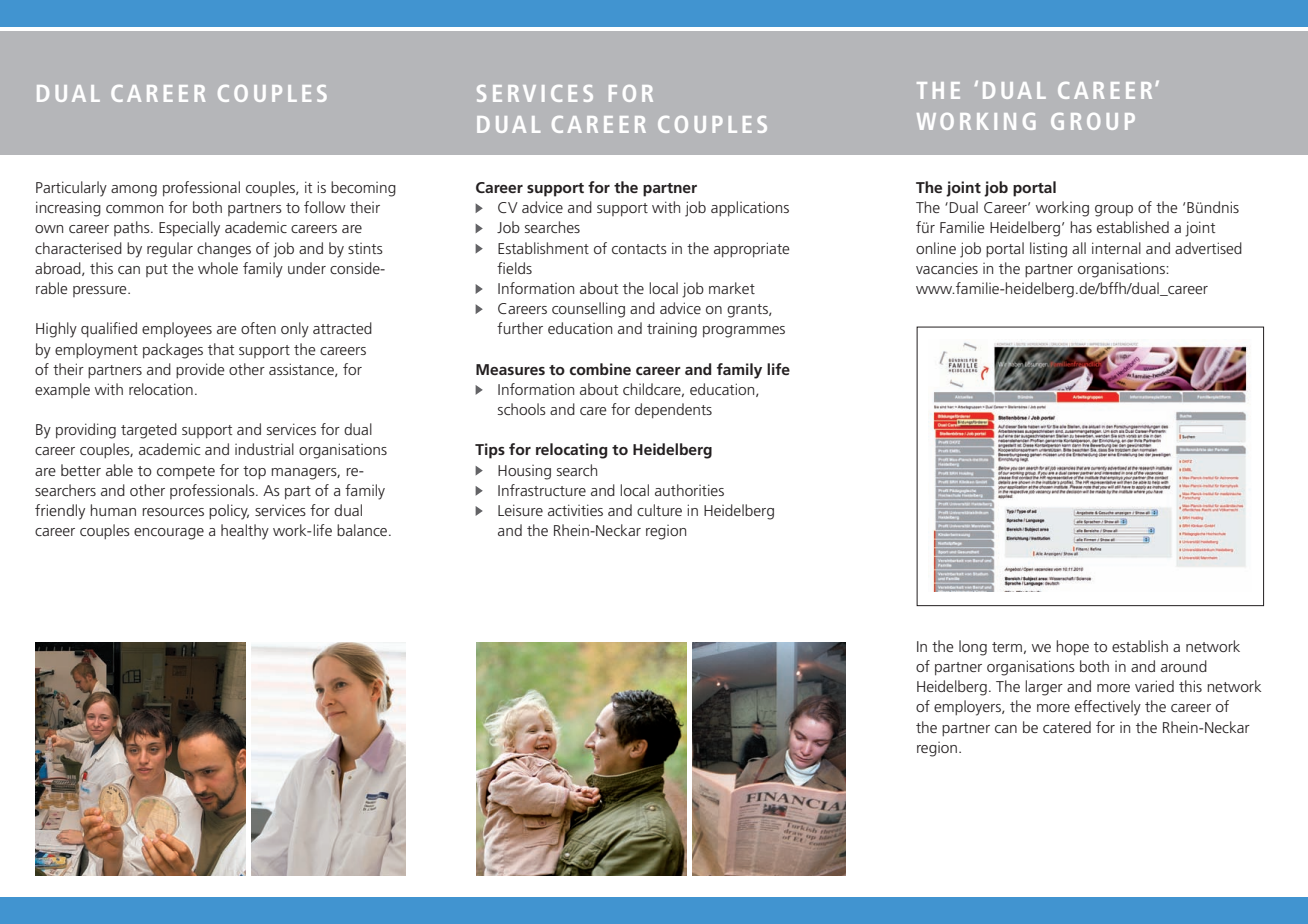 The width and height of the screenshot is (1308, 924). What do you see at coordinates (169, 534) in the screenshot?
I see `encourage` at bounding box center [169, 534].
